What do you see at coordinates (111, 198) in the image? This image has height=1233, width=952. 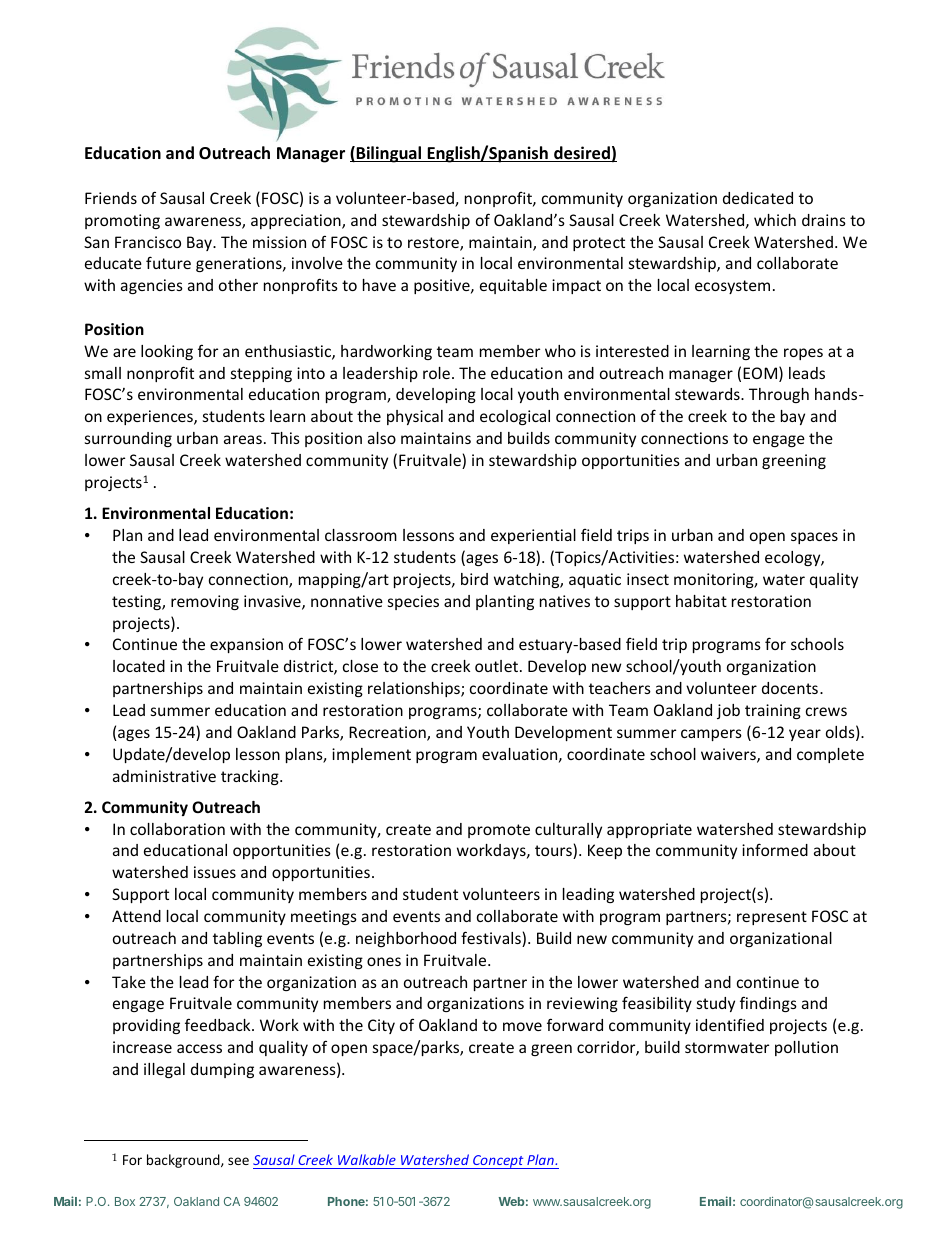 I see `Friends` at bounding box center [111, 198].
